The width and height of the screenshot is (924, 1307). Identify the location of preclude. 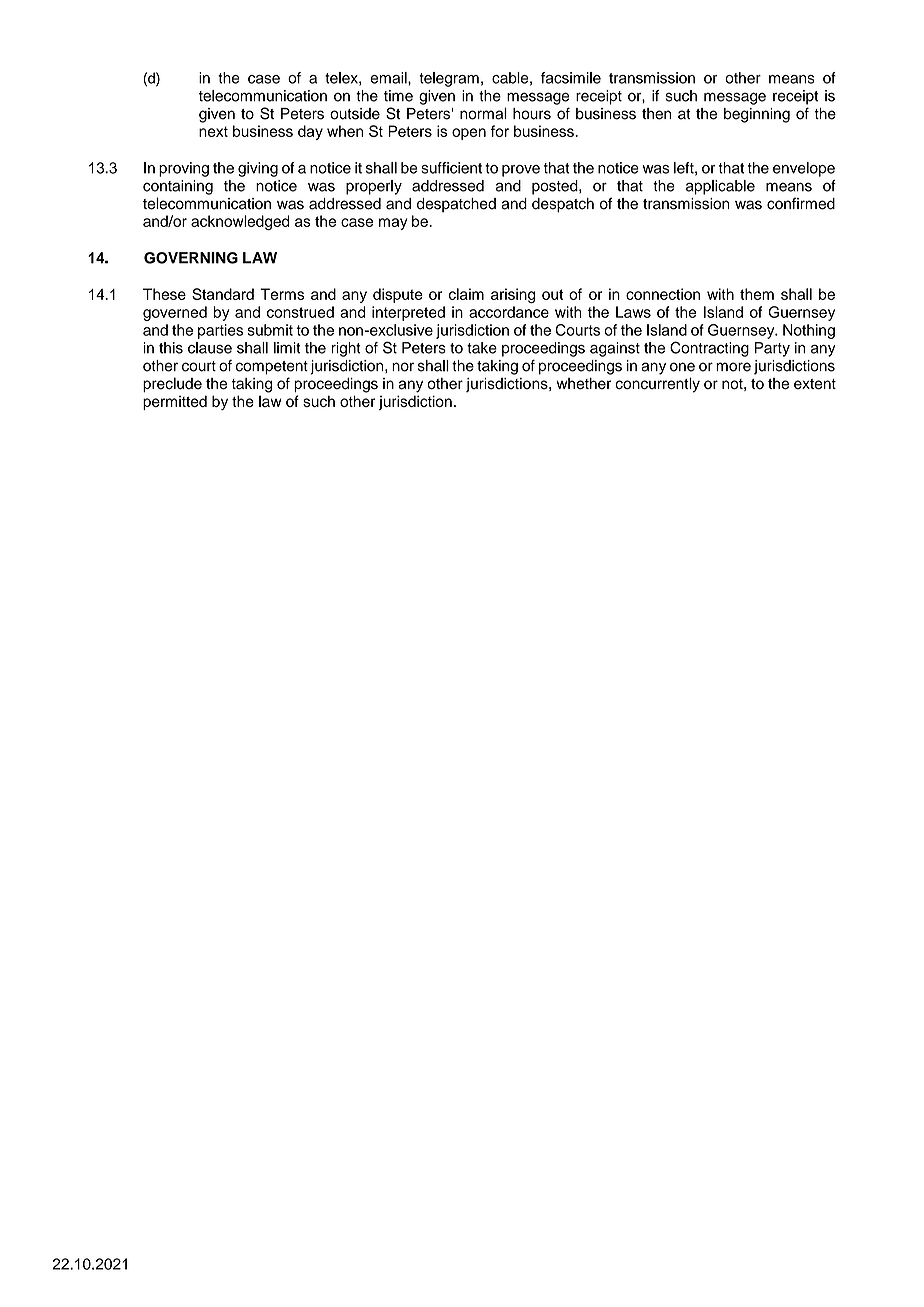
(172, 384).
